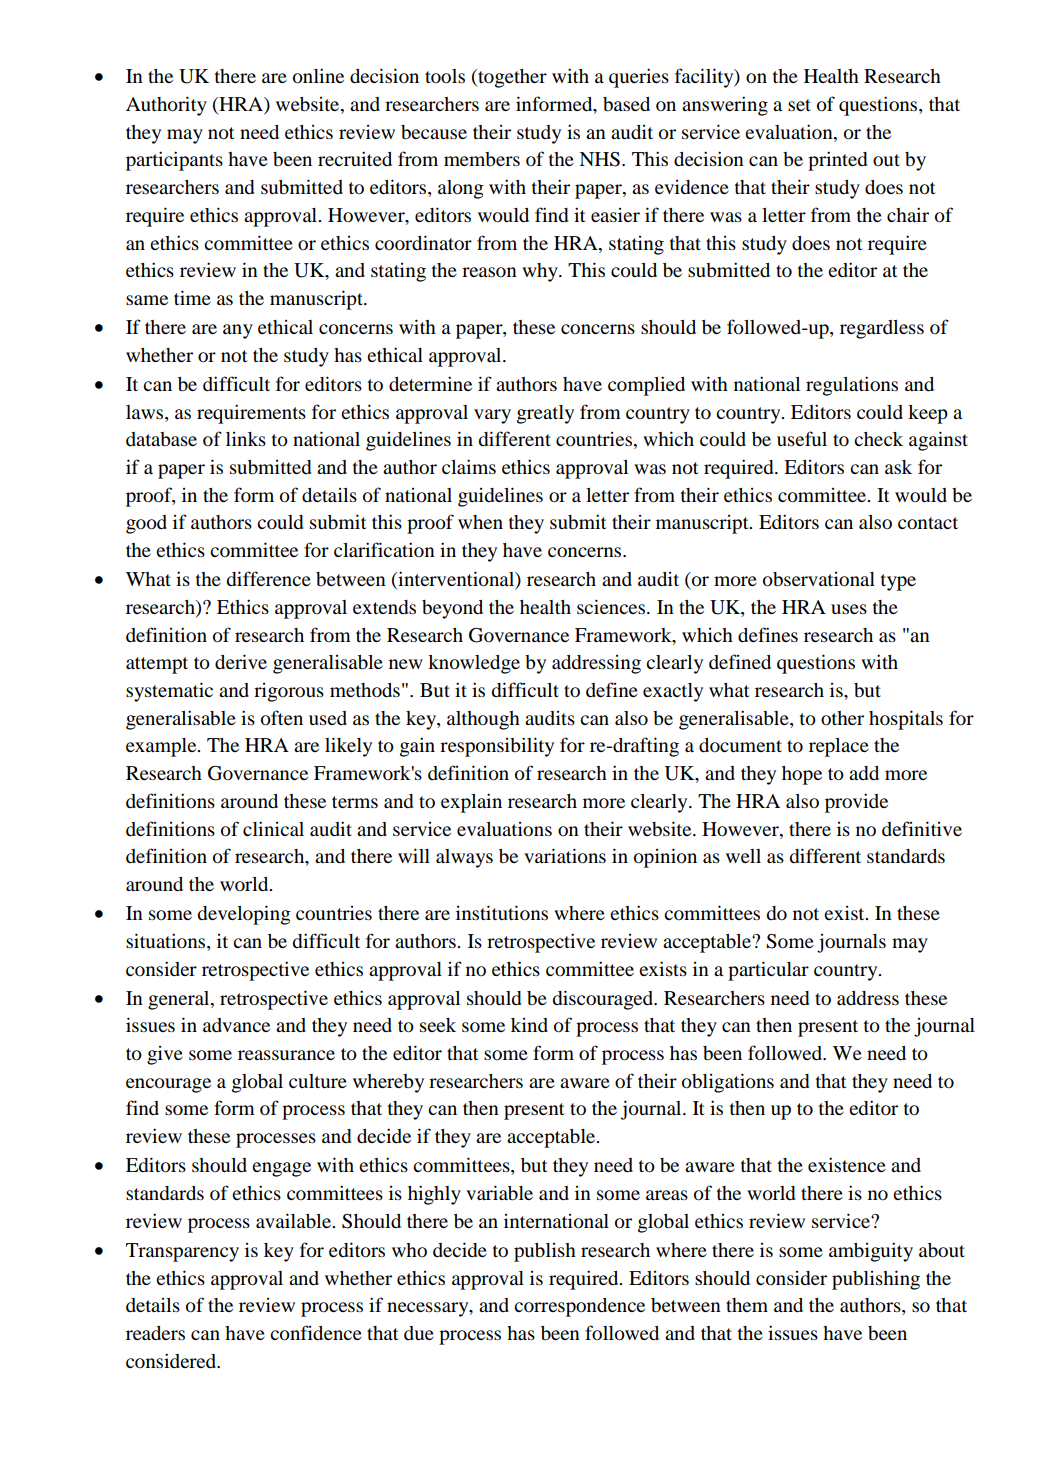 This screenshot has width=1039, height=1469. Describe the element at coordinates (182, 1252) in the screenshot. I see `Transparency` at that location.
